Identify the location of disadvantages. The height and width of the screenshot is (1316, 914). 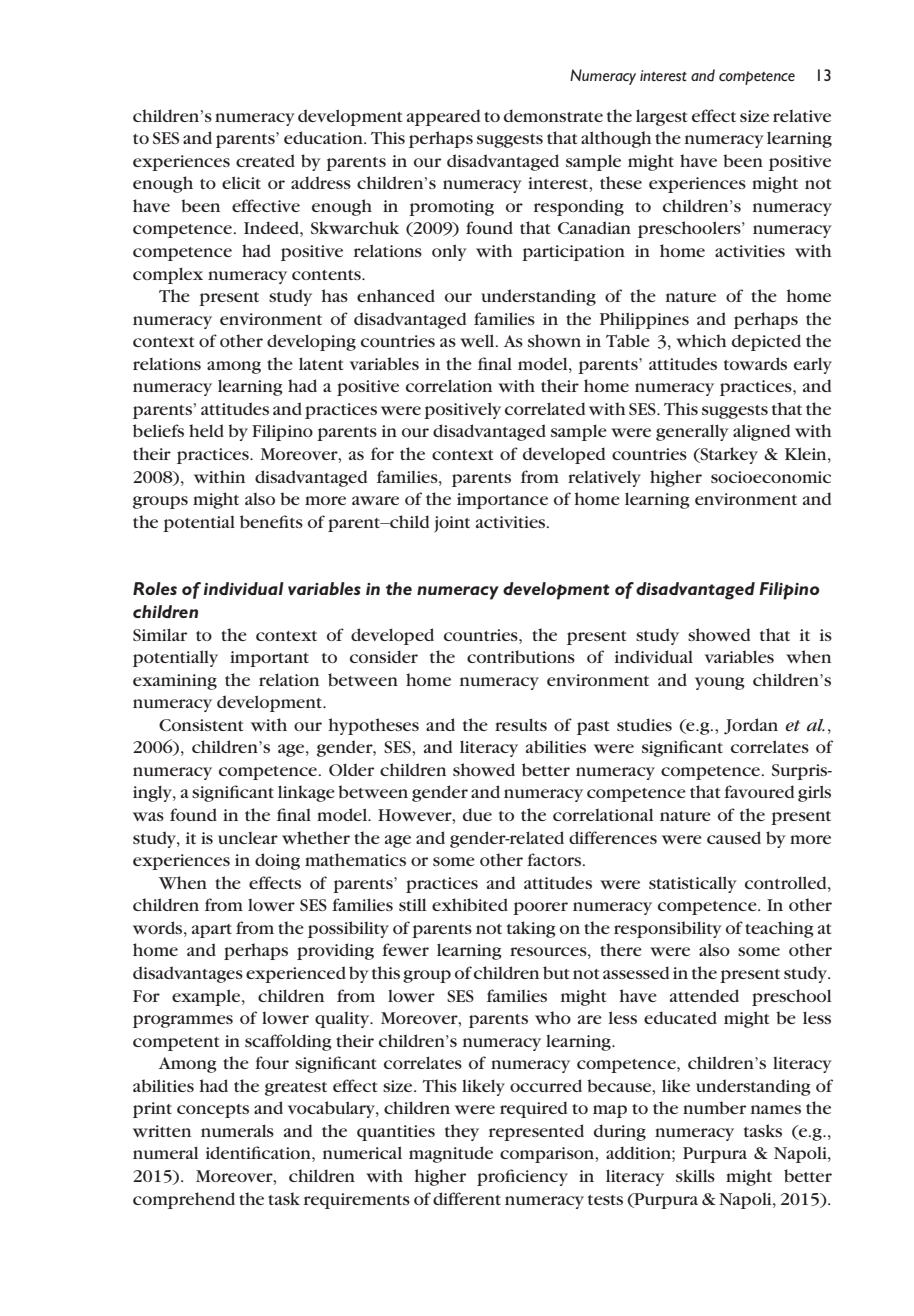
(188, 974).
